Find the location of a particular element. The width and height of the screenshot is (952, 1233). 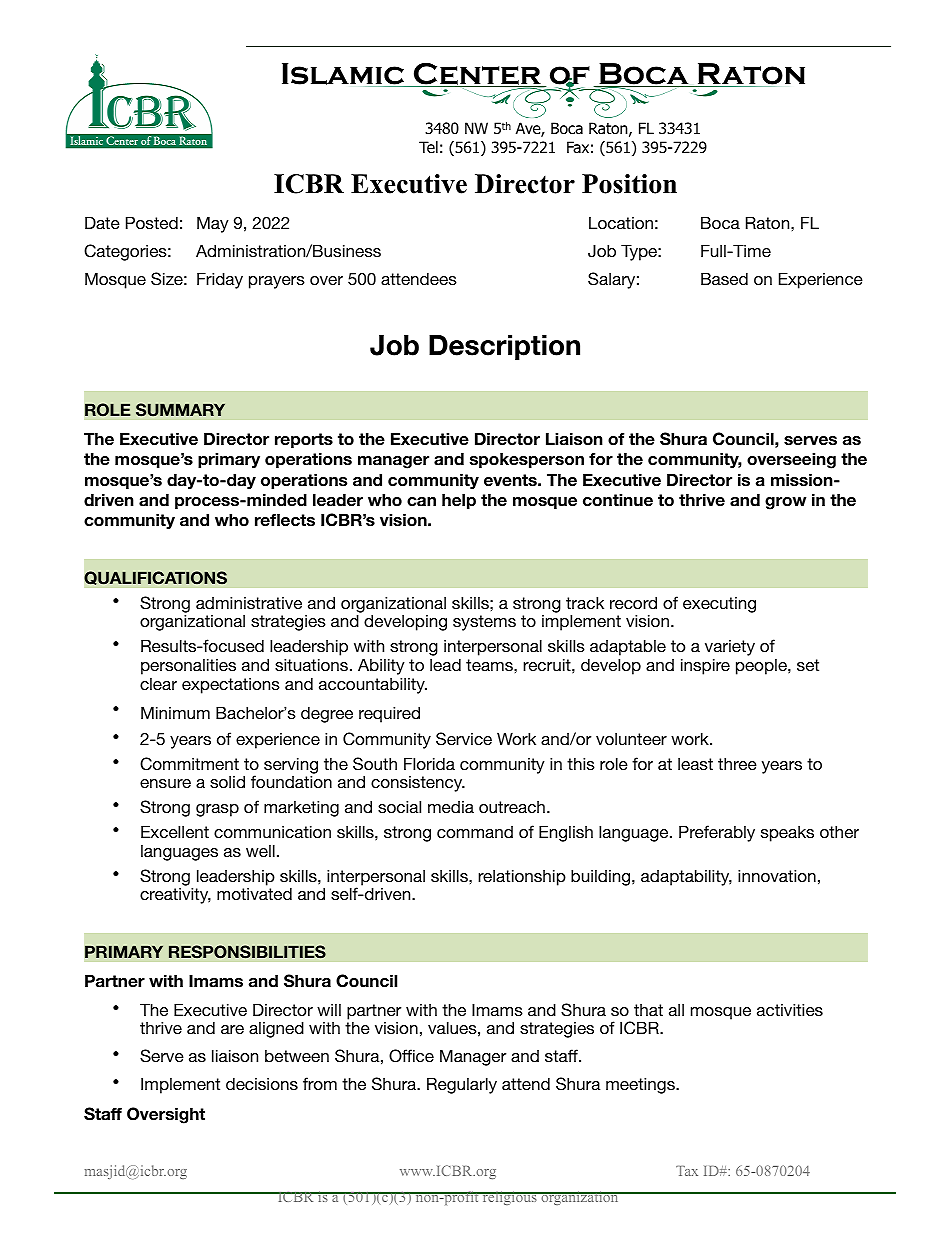

variety is located at coordinates (730, 649).
